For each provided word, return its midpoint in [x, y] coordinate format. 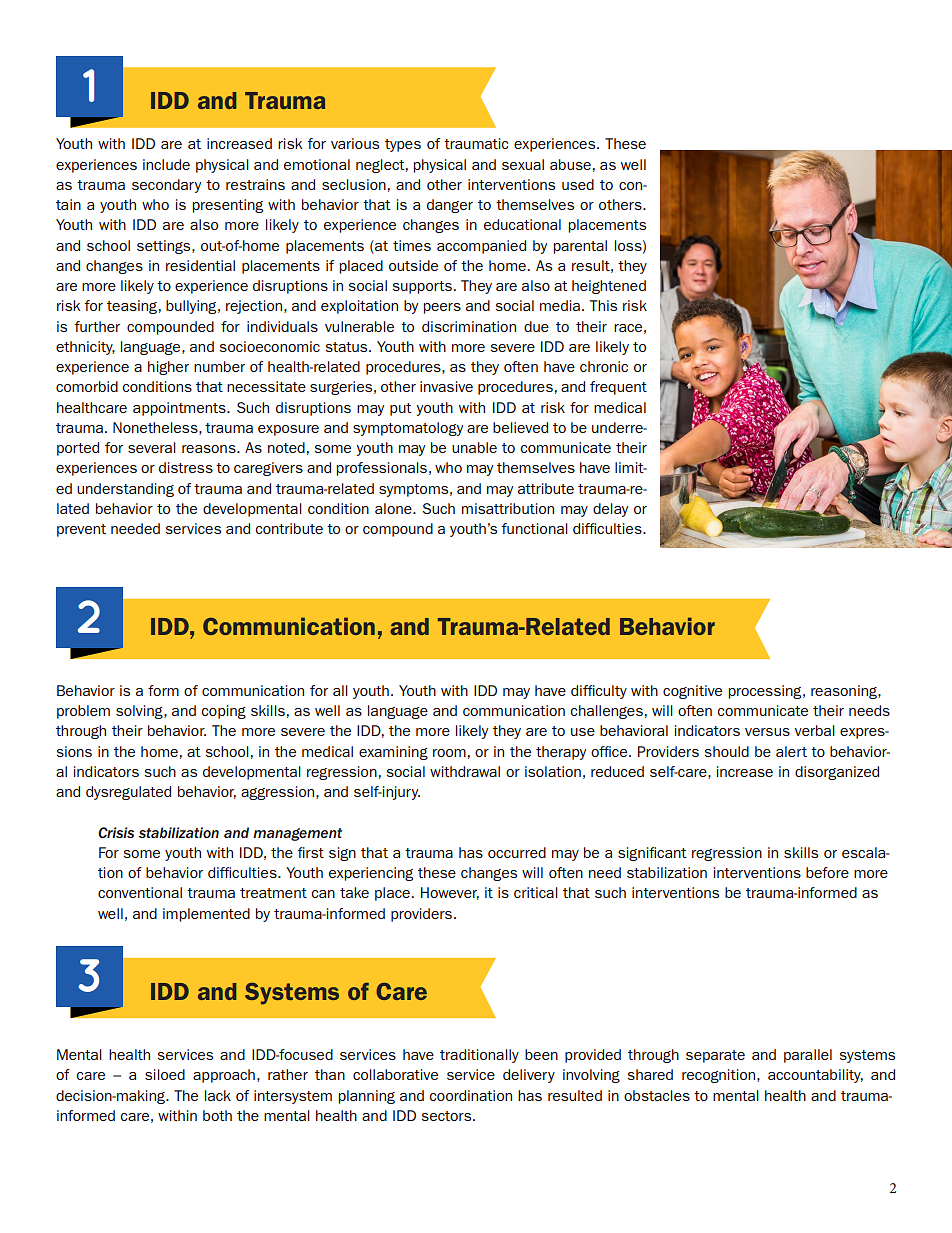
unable [474, 447]
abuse [570, 164]
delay [610, 510]
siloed [165, 1074]
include [166, 164]
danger [450, 206]
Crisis [116, 833]
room [449, 753]
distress [186, 467]
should [727, 751]
